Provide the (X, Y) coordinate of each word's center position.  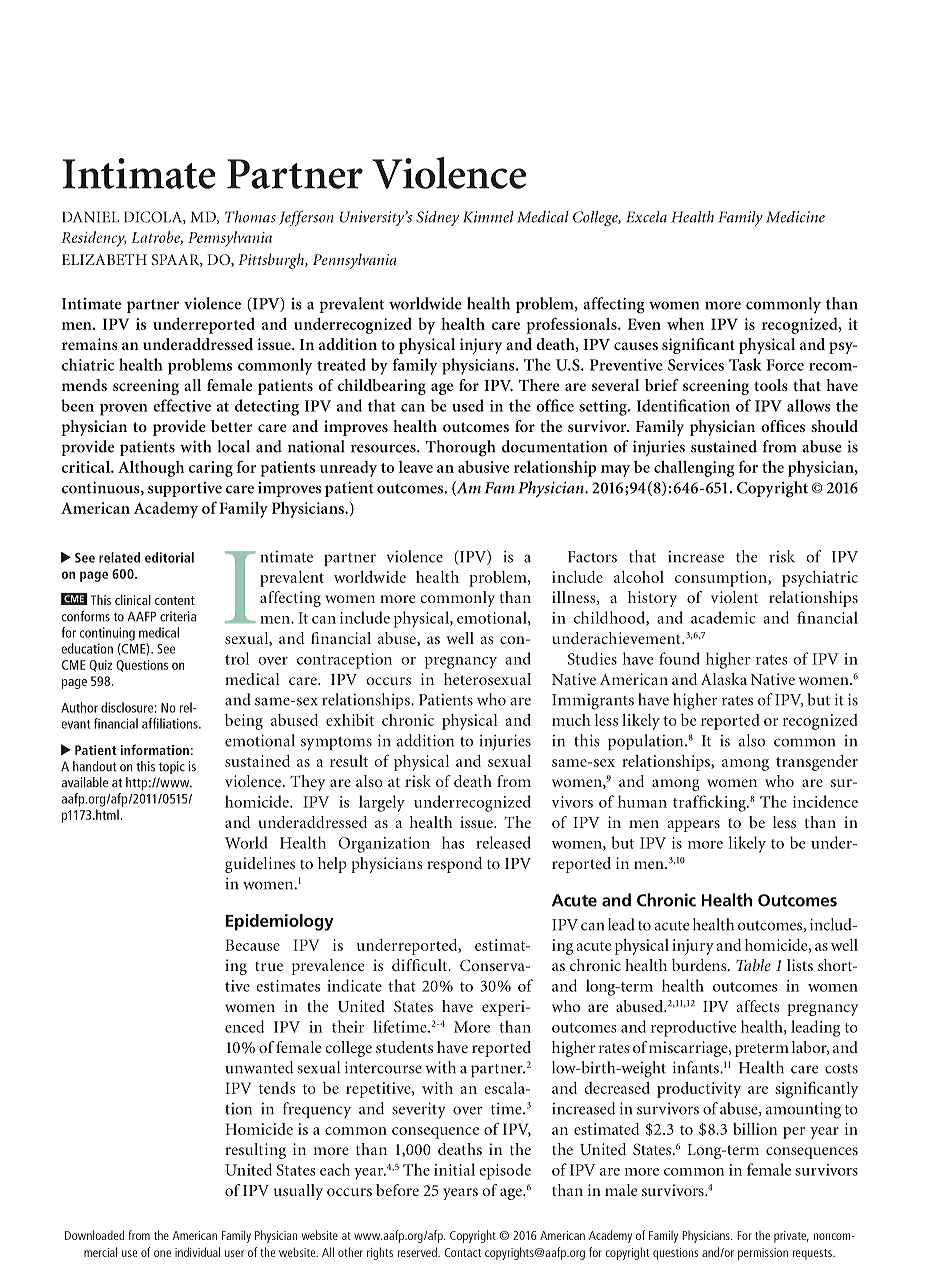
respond (454, 865)
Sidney (437, 218)
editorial (169, 557)
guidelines (260, 865)
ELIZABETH (104, 259)
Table (753, 965)
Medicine (795, 217)
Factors (592, 557)
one (162, 1253)
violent (734, 597)
